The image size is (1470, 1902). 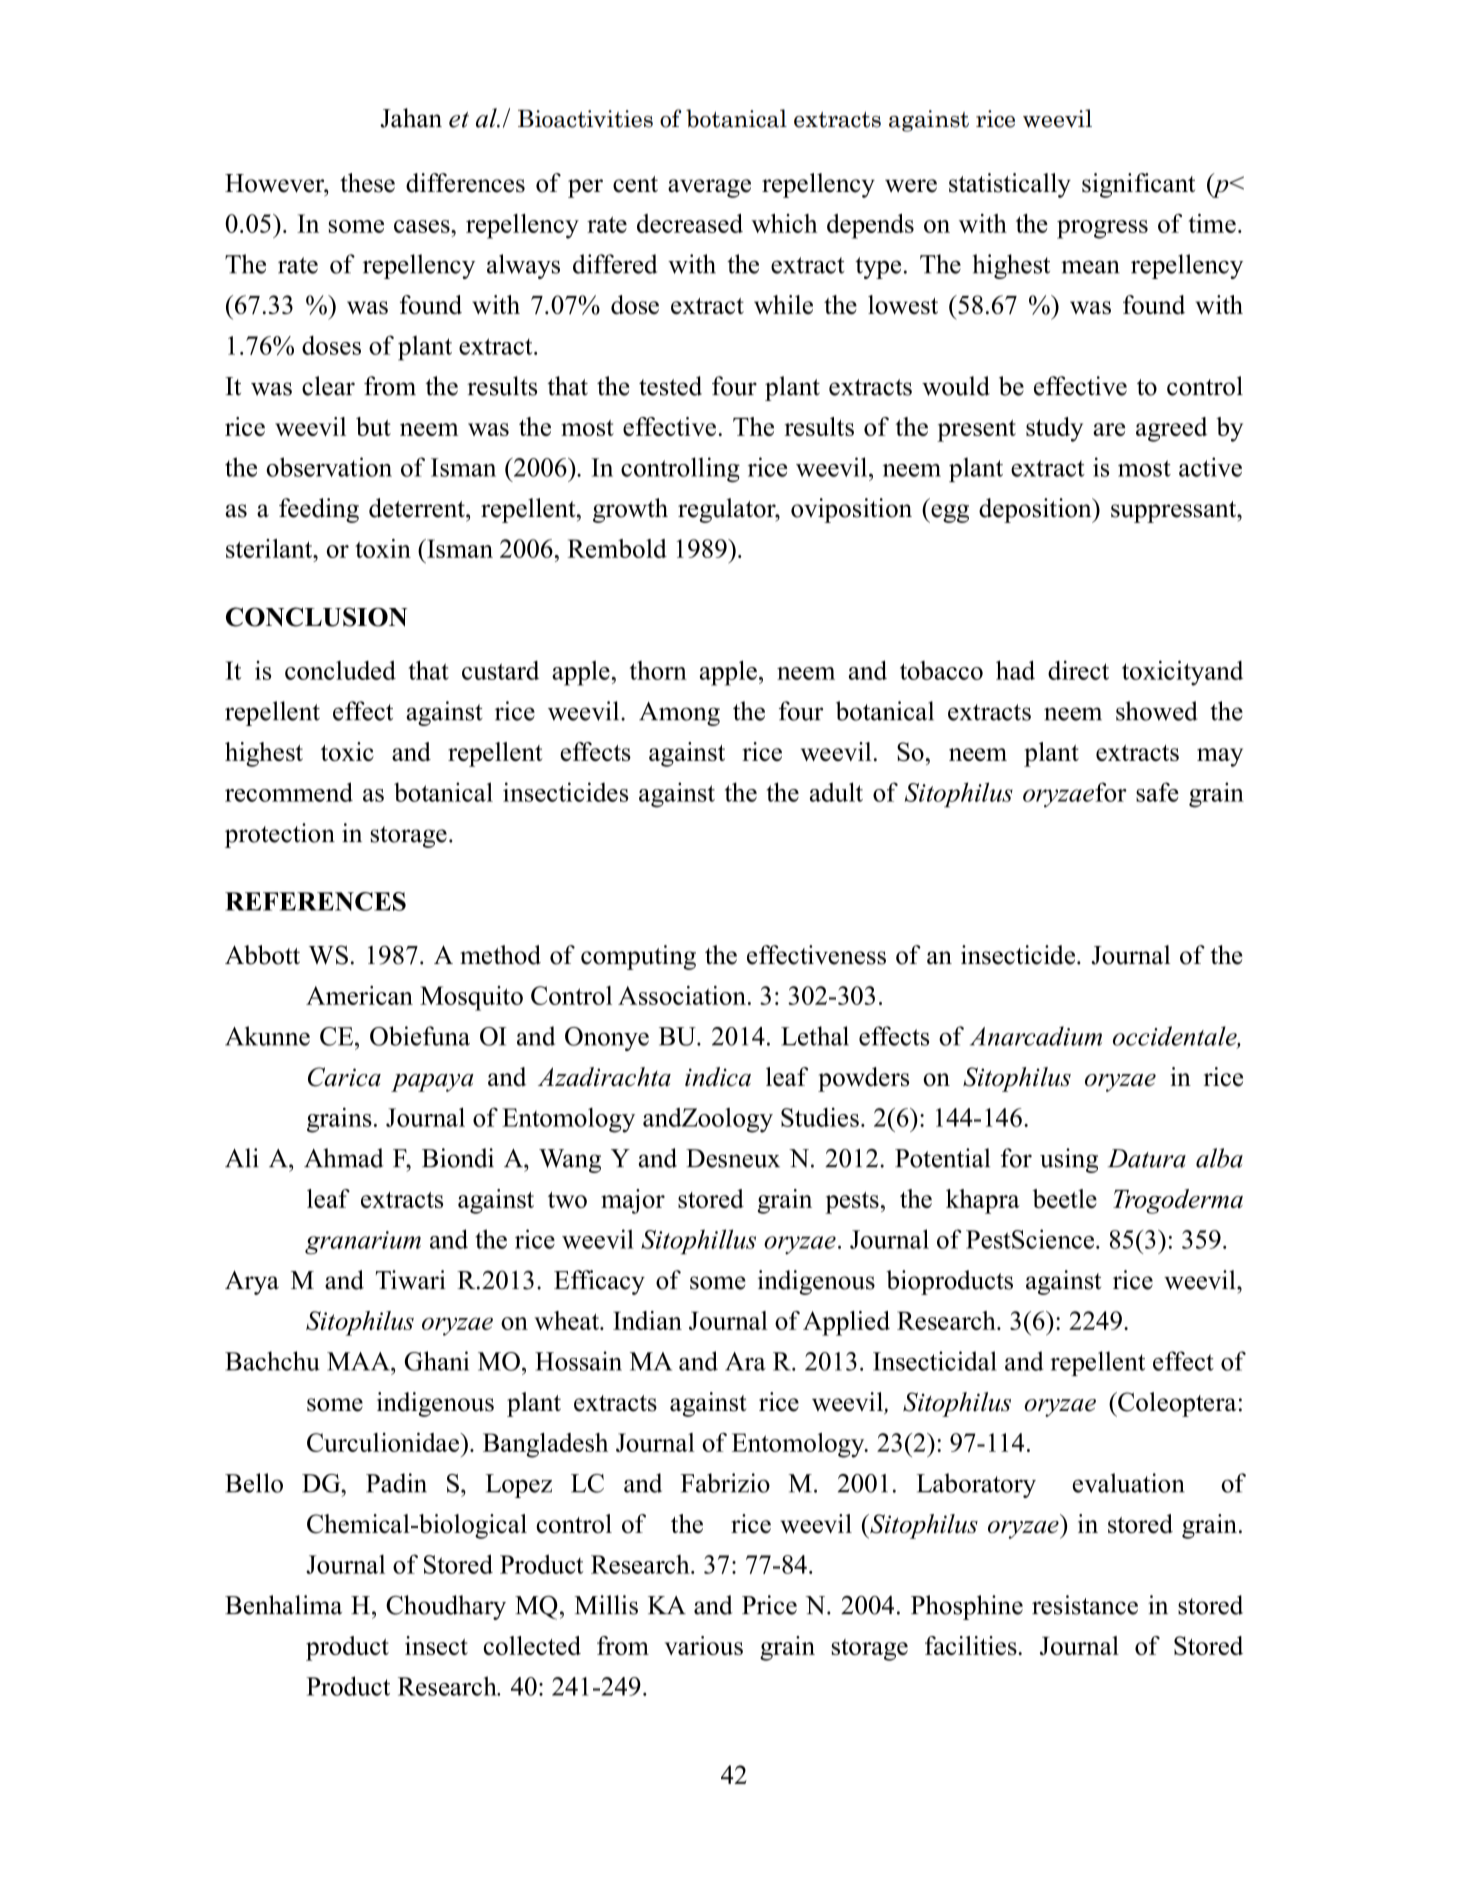 What do you see at coordinates (1090, 267) in the screenshot?
I see `mean` at bounding box center [1090, 267].
